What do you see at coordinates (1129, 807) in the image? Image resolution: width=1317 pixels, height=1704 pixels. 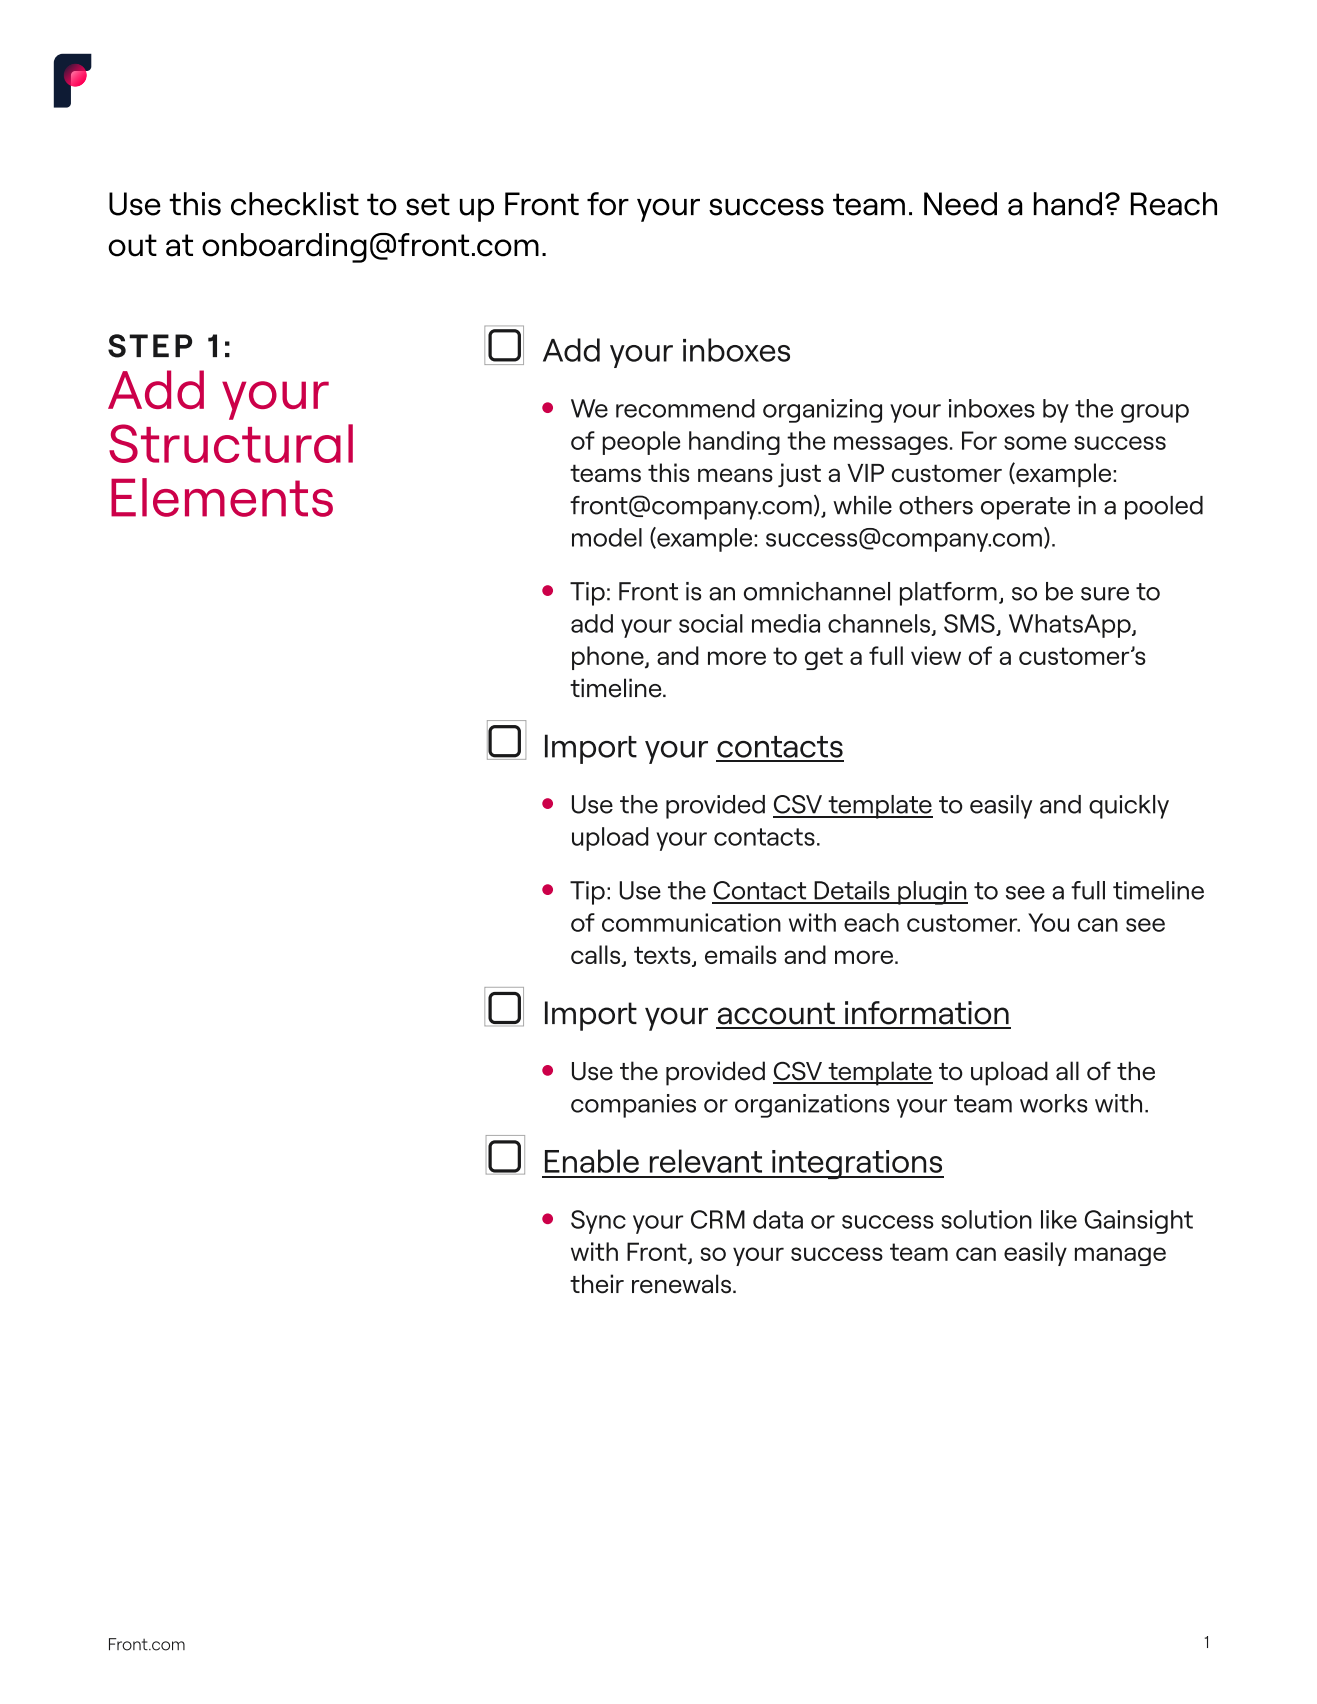 I see `quickly` at bounding box center [1129, 807].
